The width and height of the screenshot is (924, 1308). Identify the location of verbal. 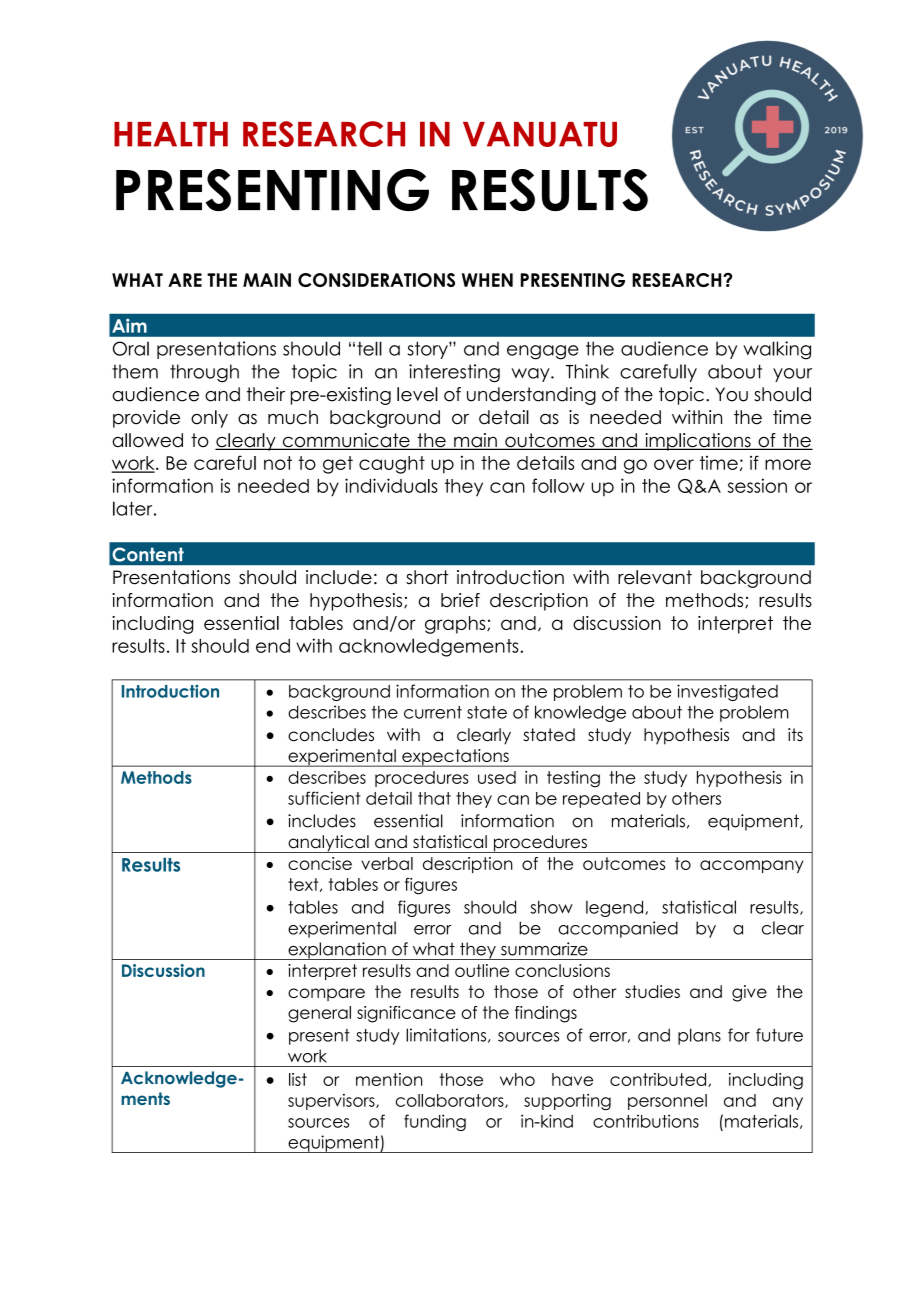
(387, 863).
